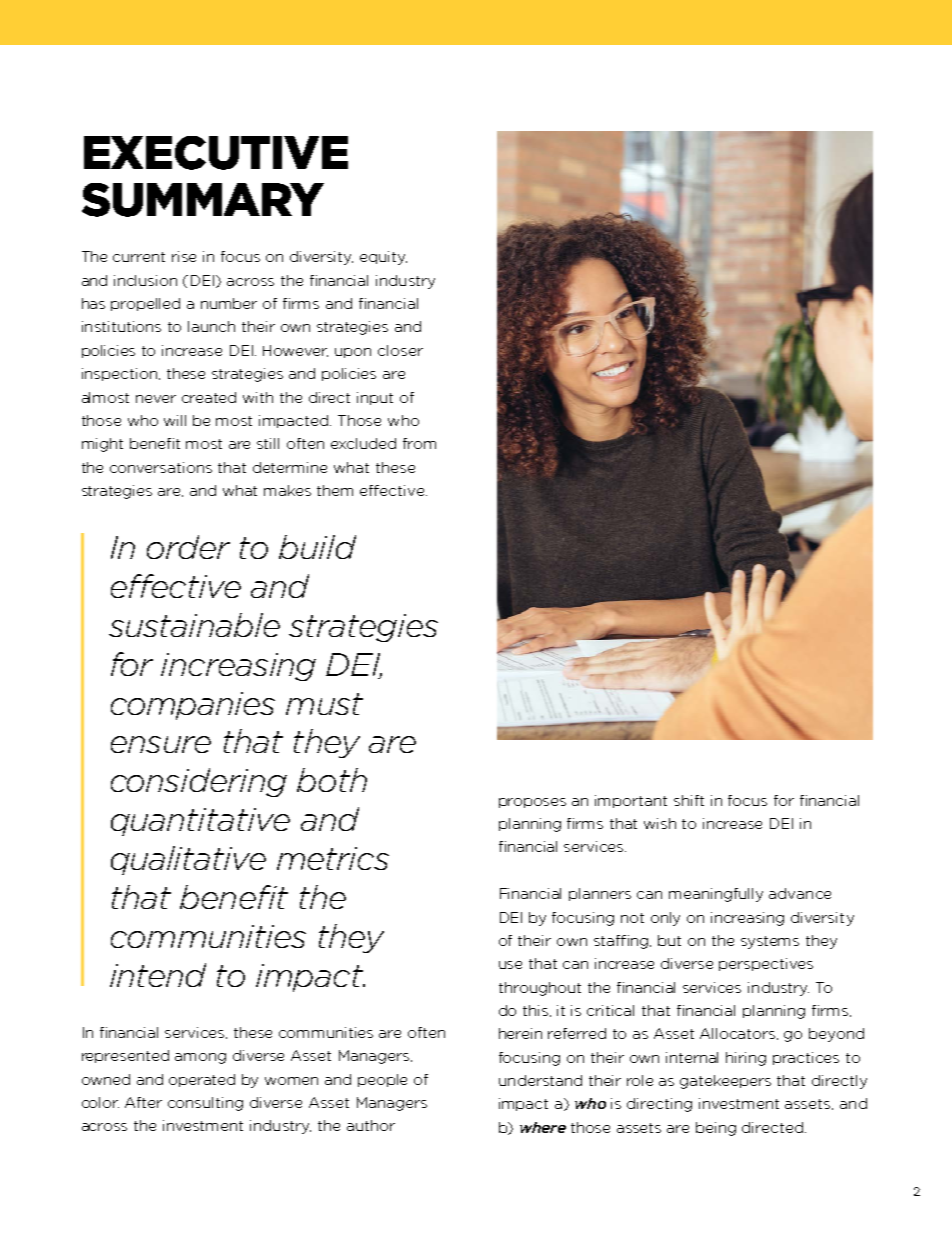 The width and height of the screenshot is (952, 1233). I want to click on shift, so click(689, 800).
